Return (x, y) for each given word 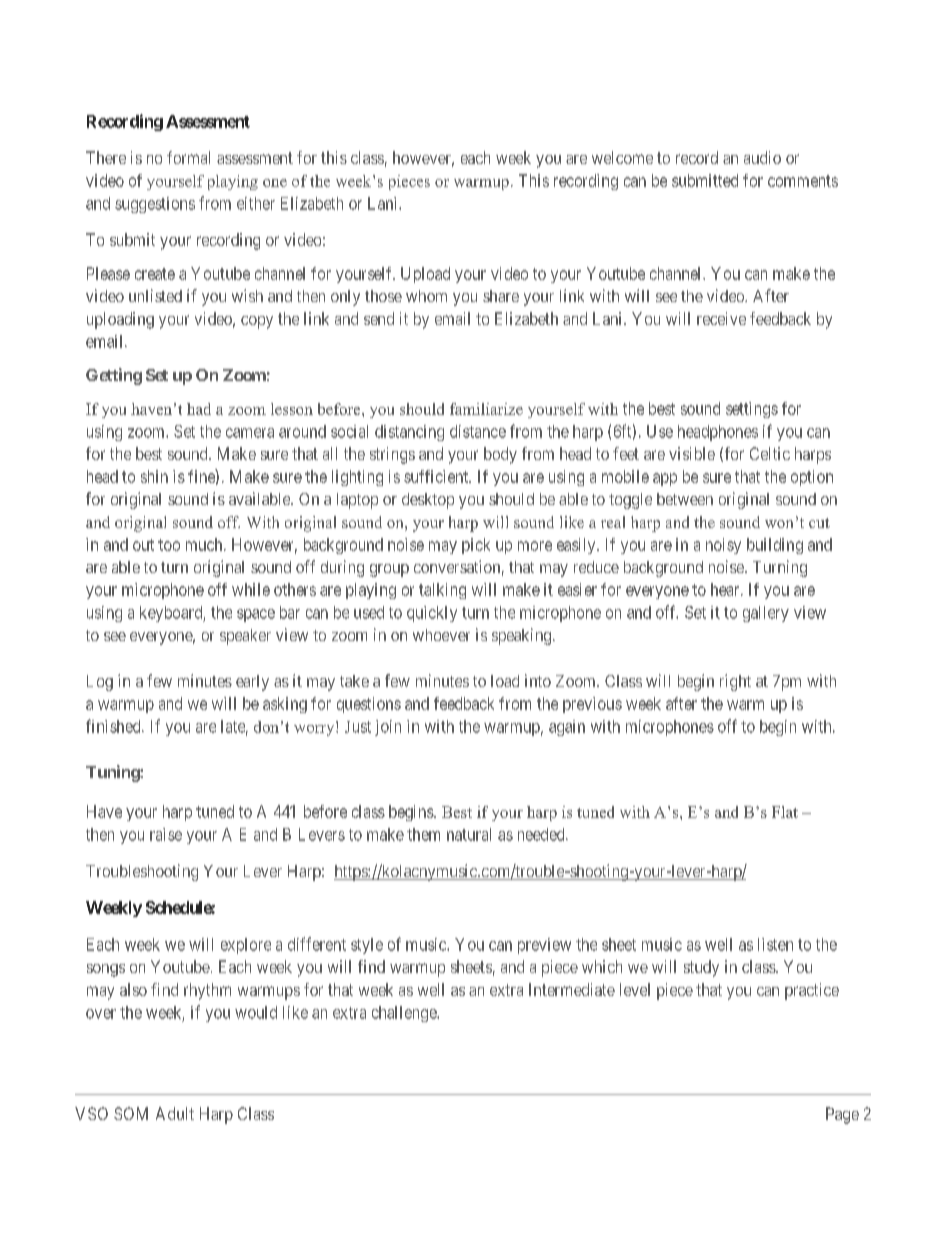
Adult (175, 1113)
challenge (405, 1014)
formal (188, 157)
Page (842, 1115)
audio (762, 157)
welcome (622, 157)
